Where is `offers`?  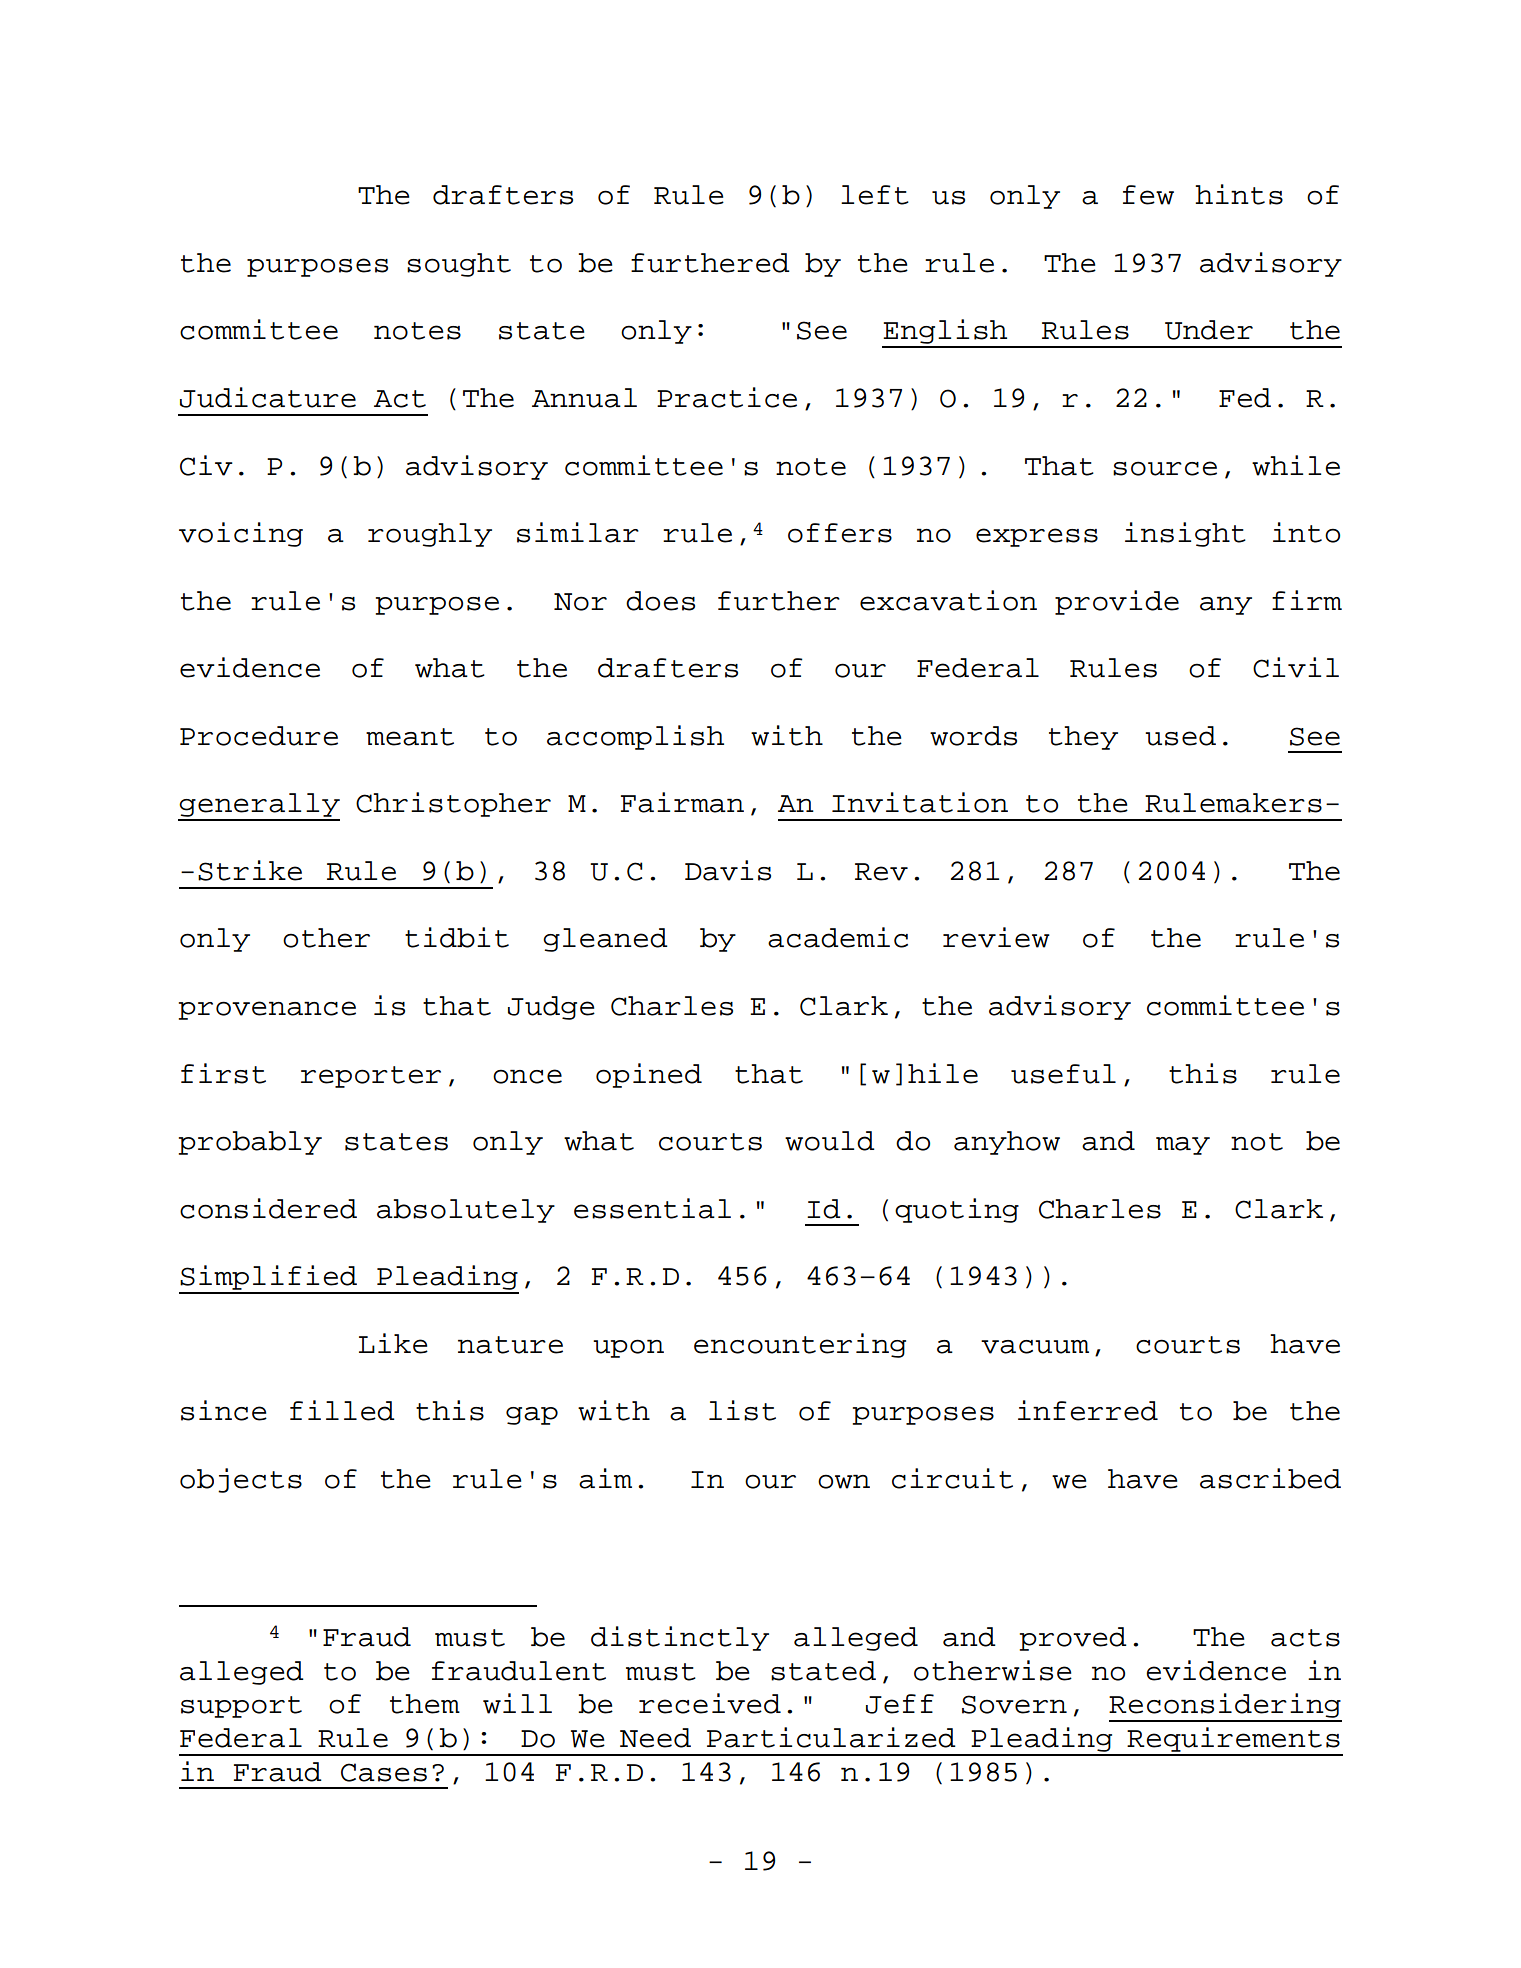
offers is located at coordinates (840, 533).
